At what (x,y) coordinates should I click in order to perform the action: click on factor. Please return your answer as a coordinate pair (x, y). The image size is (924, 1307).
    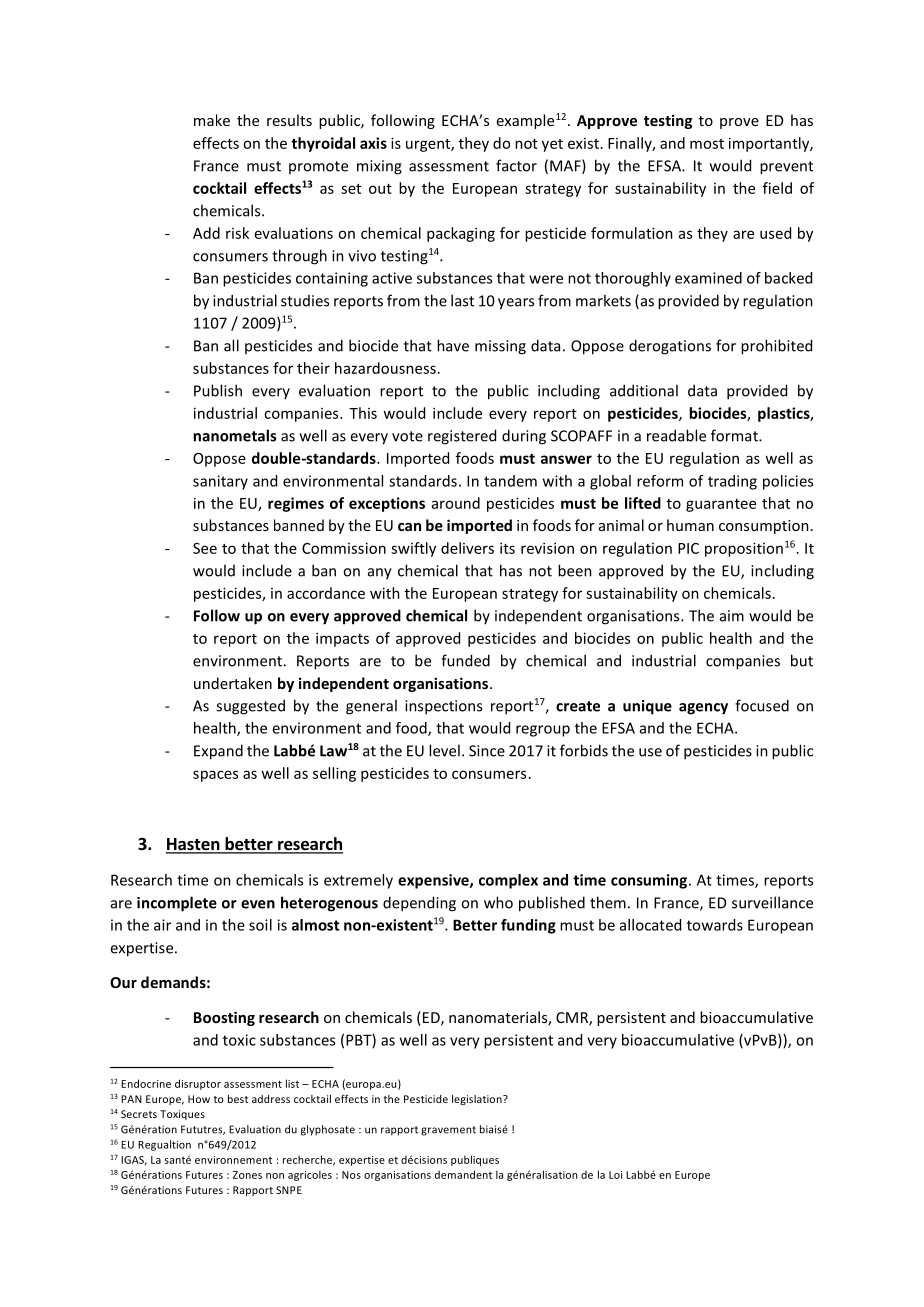
    Looking at the image, I should click on (516, 165).
